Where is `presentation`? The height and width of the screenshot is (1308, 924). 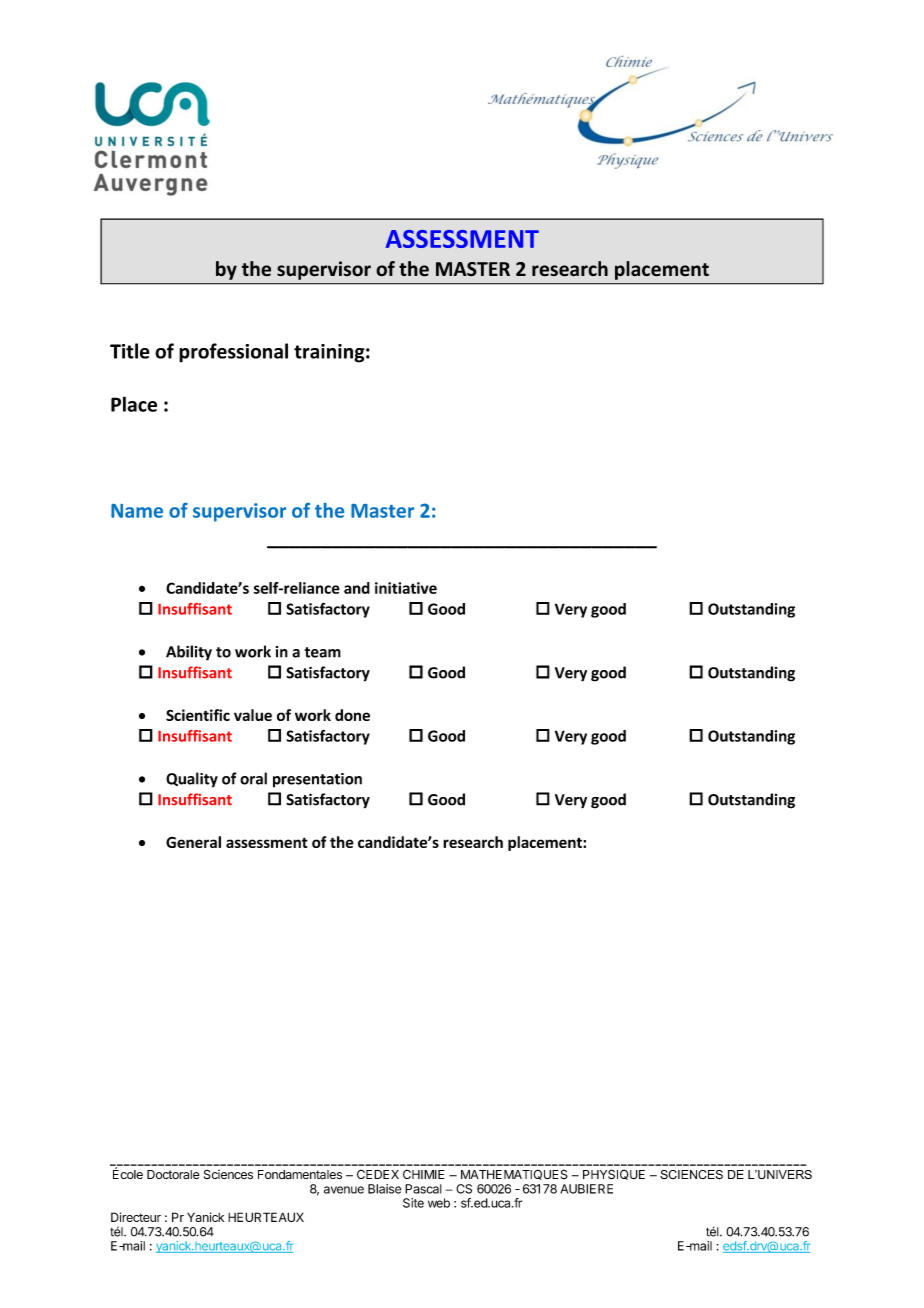 presentation is located at coordinates (317, 780).
